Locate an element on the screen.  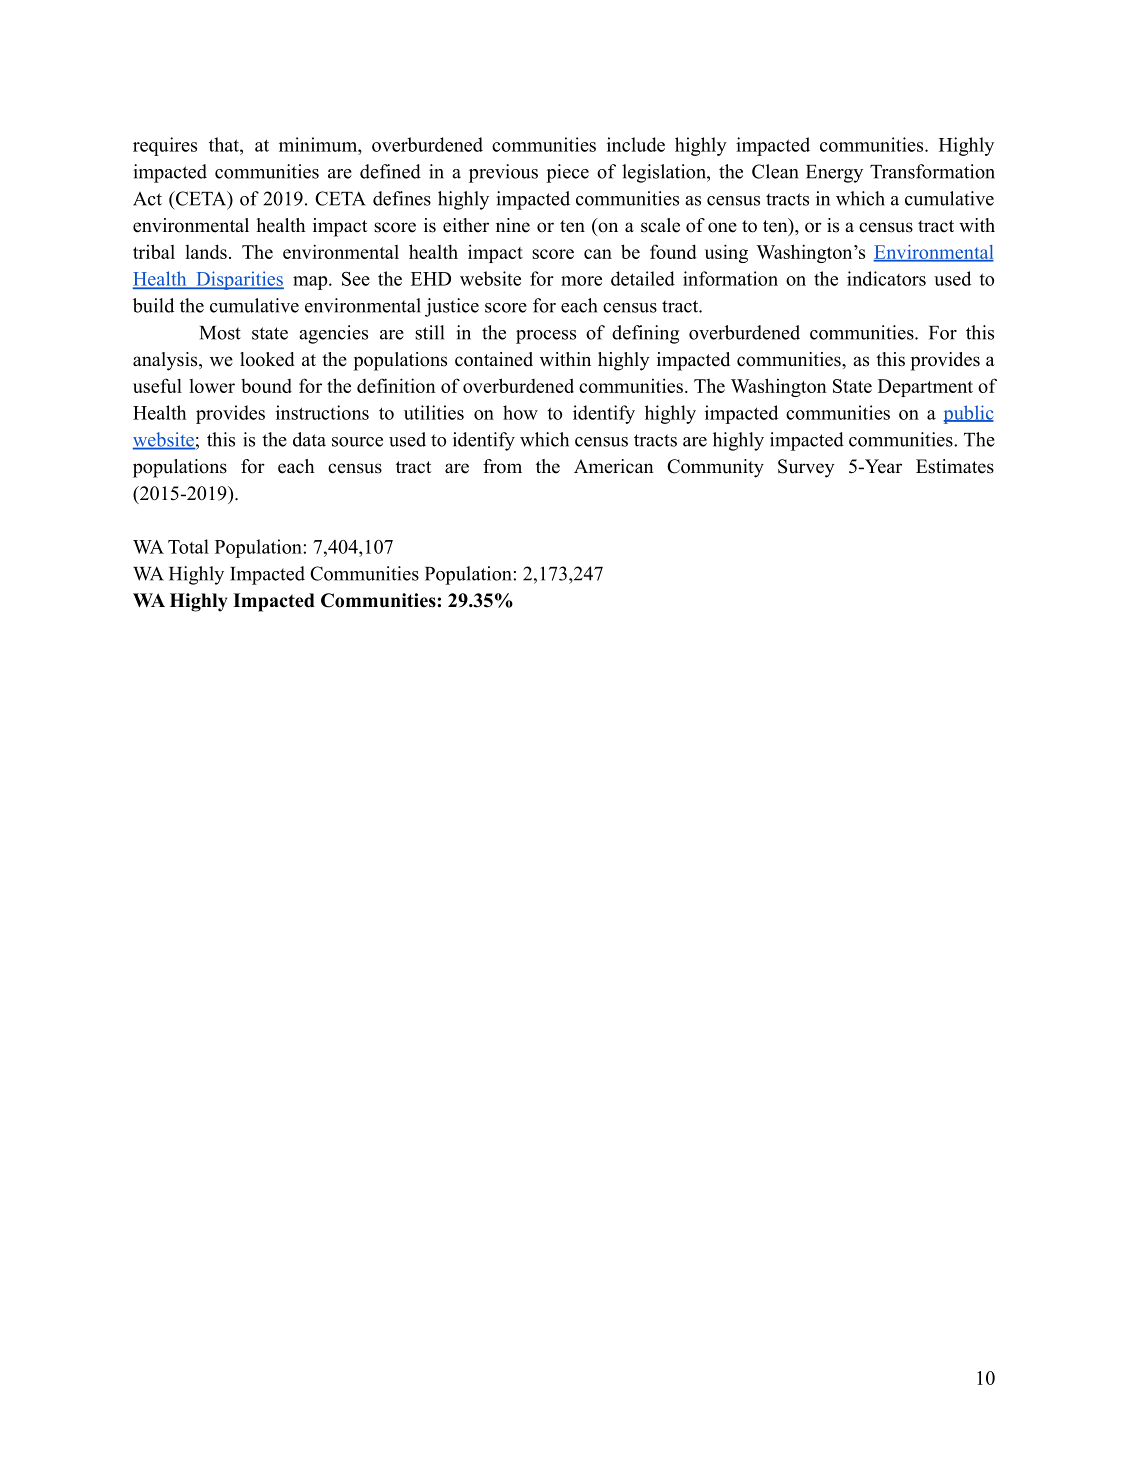
nine is located at coordinates (513, 225).
